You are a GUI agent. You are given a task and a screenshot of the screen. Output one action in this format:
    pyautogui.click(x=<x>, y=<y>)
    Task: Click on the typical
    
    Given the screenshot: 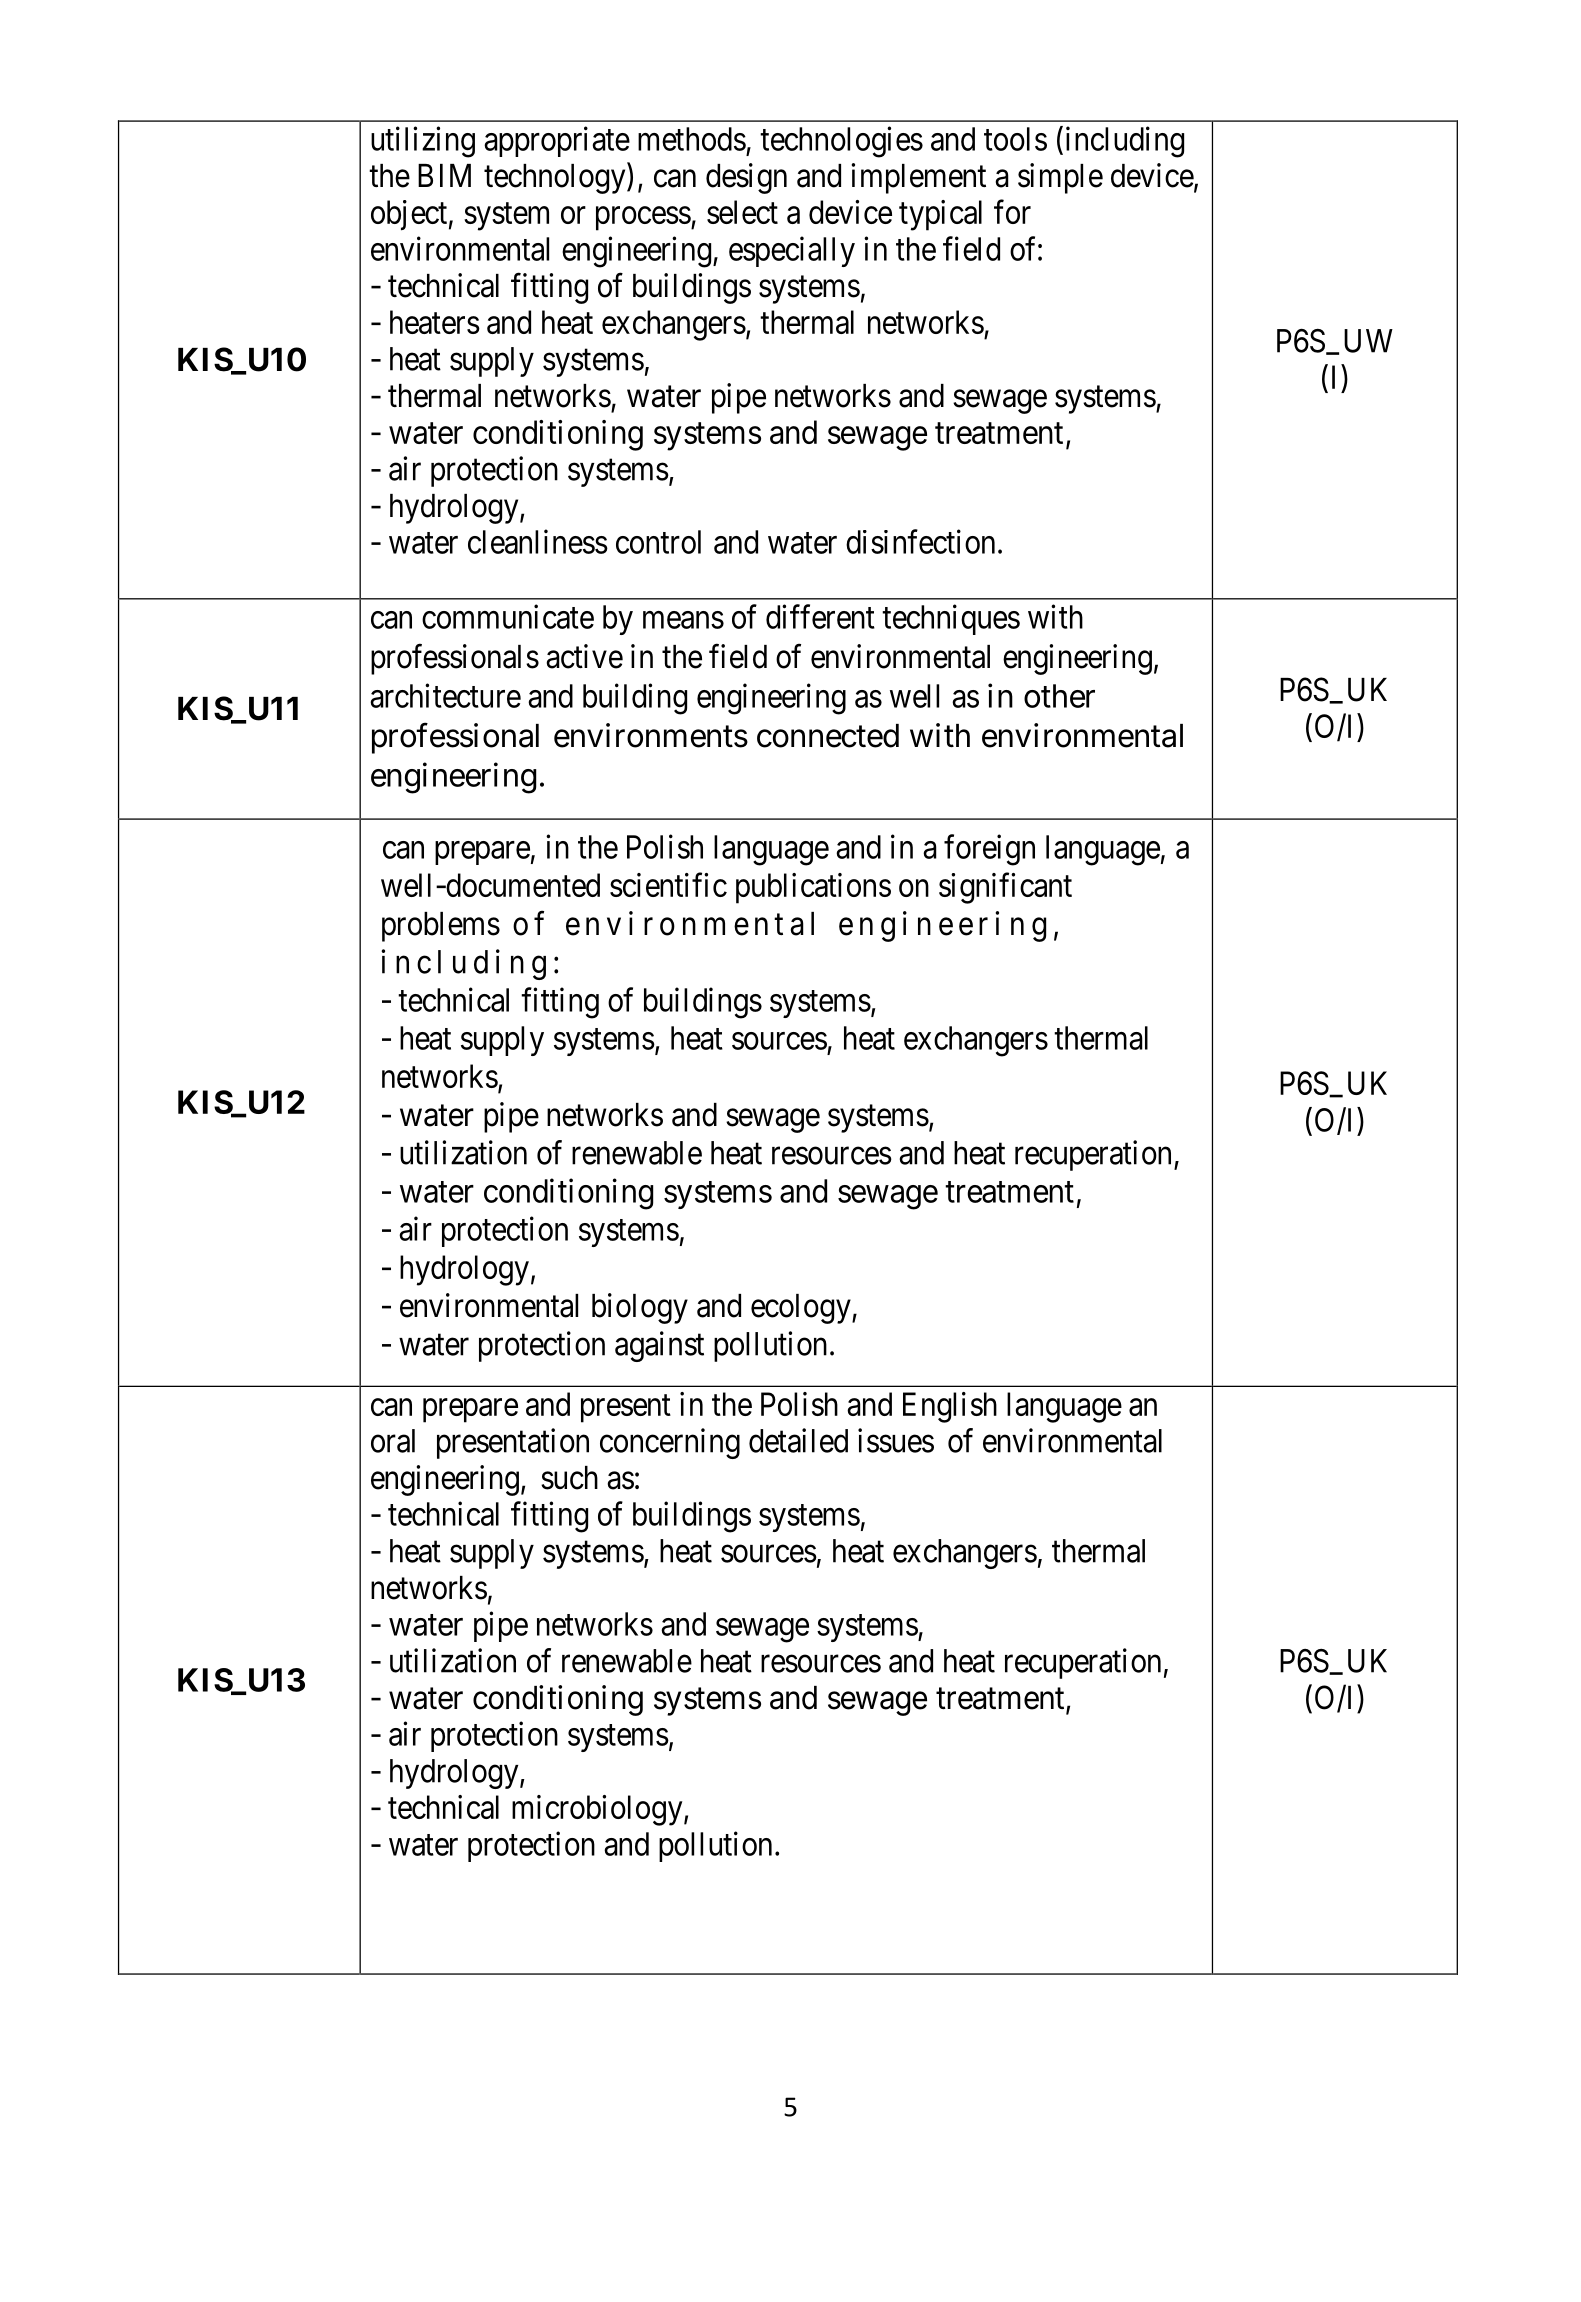 What is the action you would take?
    pyautogui.click(x=940, y=215)
